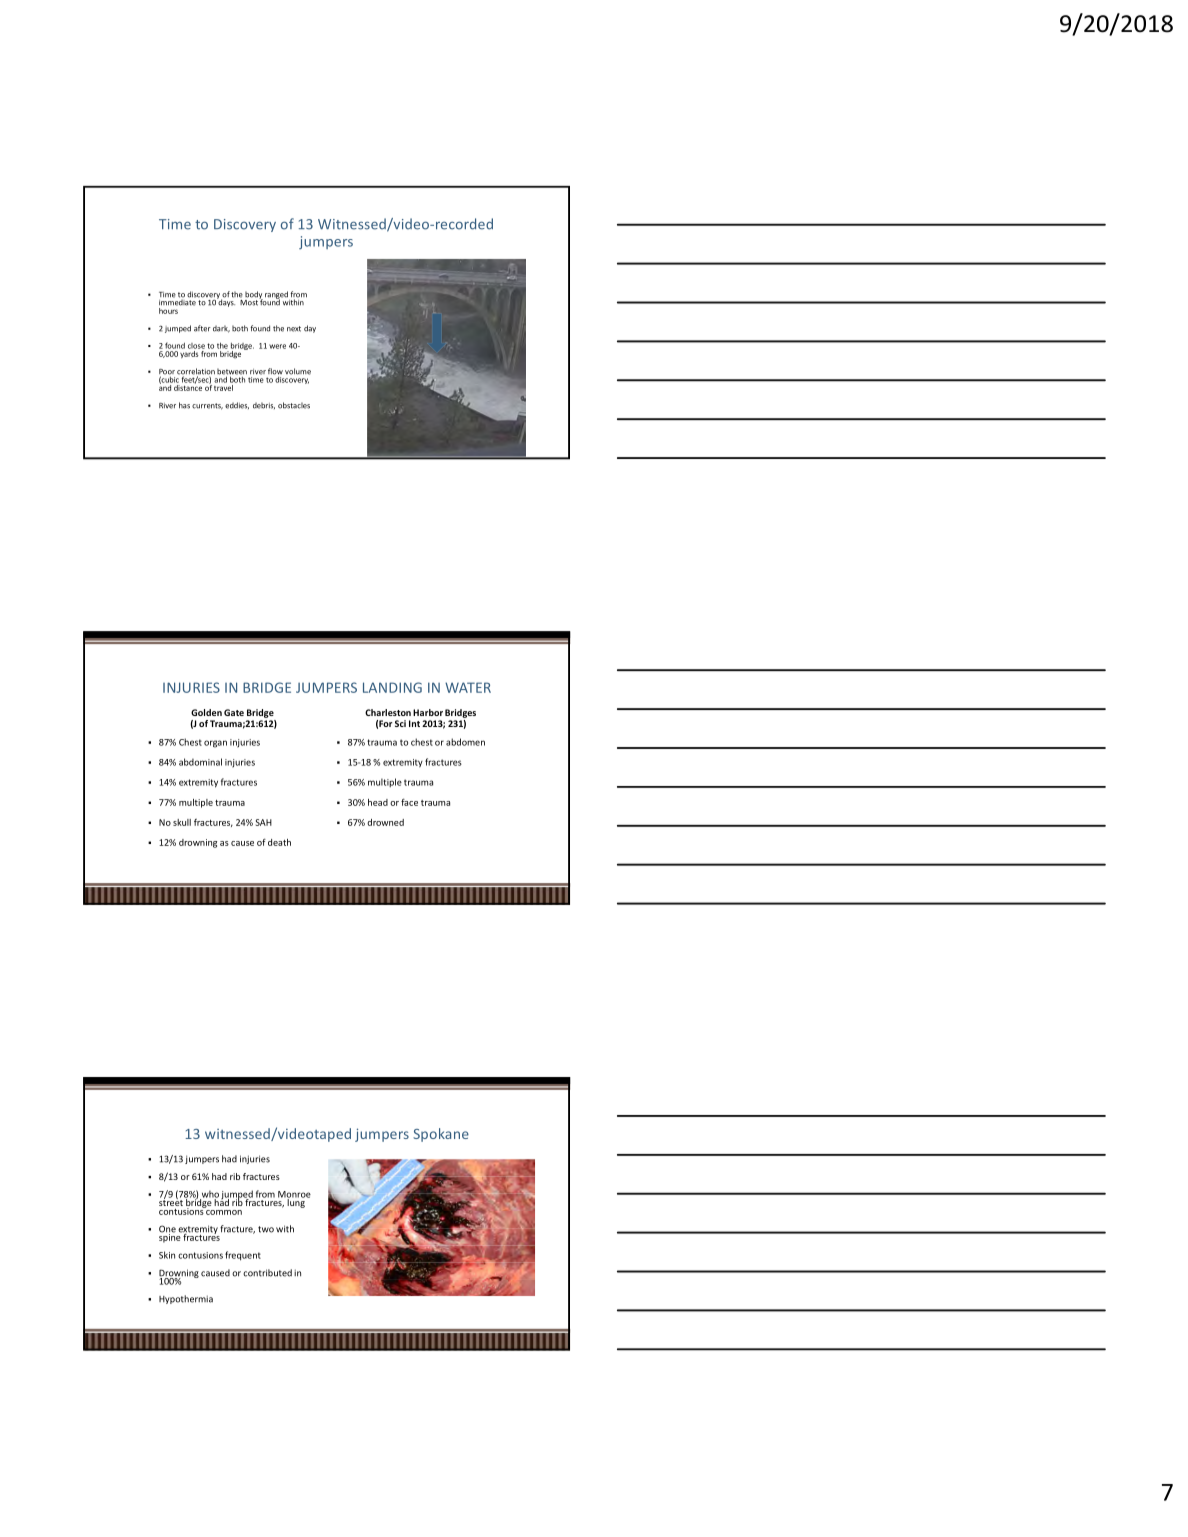  I want to click on face, so click(409, 802).
